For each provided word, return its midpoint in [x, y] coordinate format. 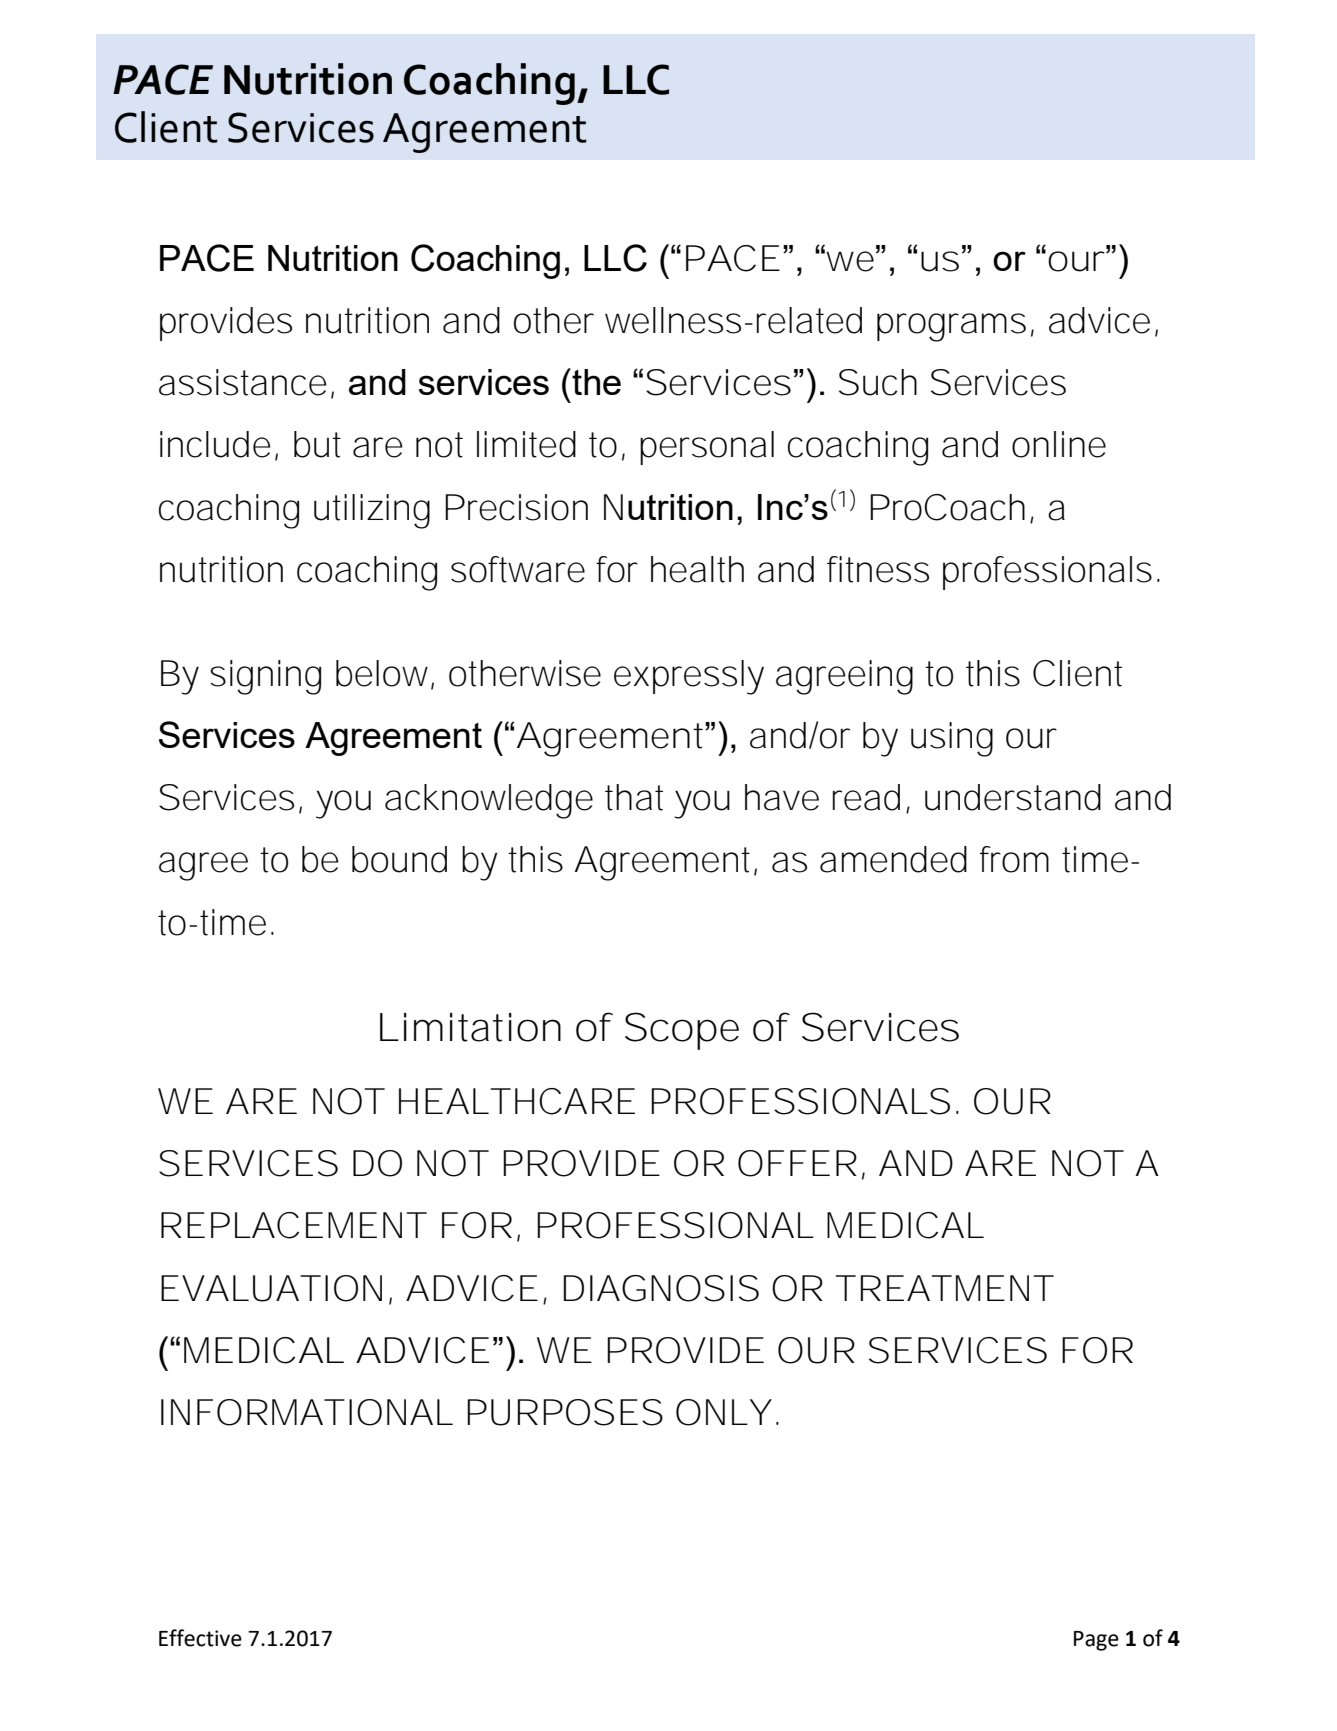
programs [951, 327]
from [1014, 859]
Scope [682, 1031]
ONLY [723, 1412]
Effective [200, 1638]
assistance [243, 382]
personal [707, 448]
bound [399, 859]
